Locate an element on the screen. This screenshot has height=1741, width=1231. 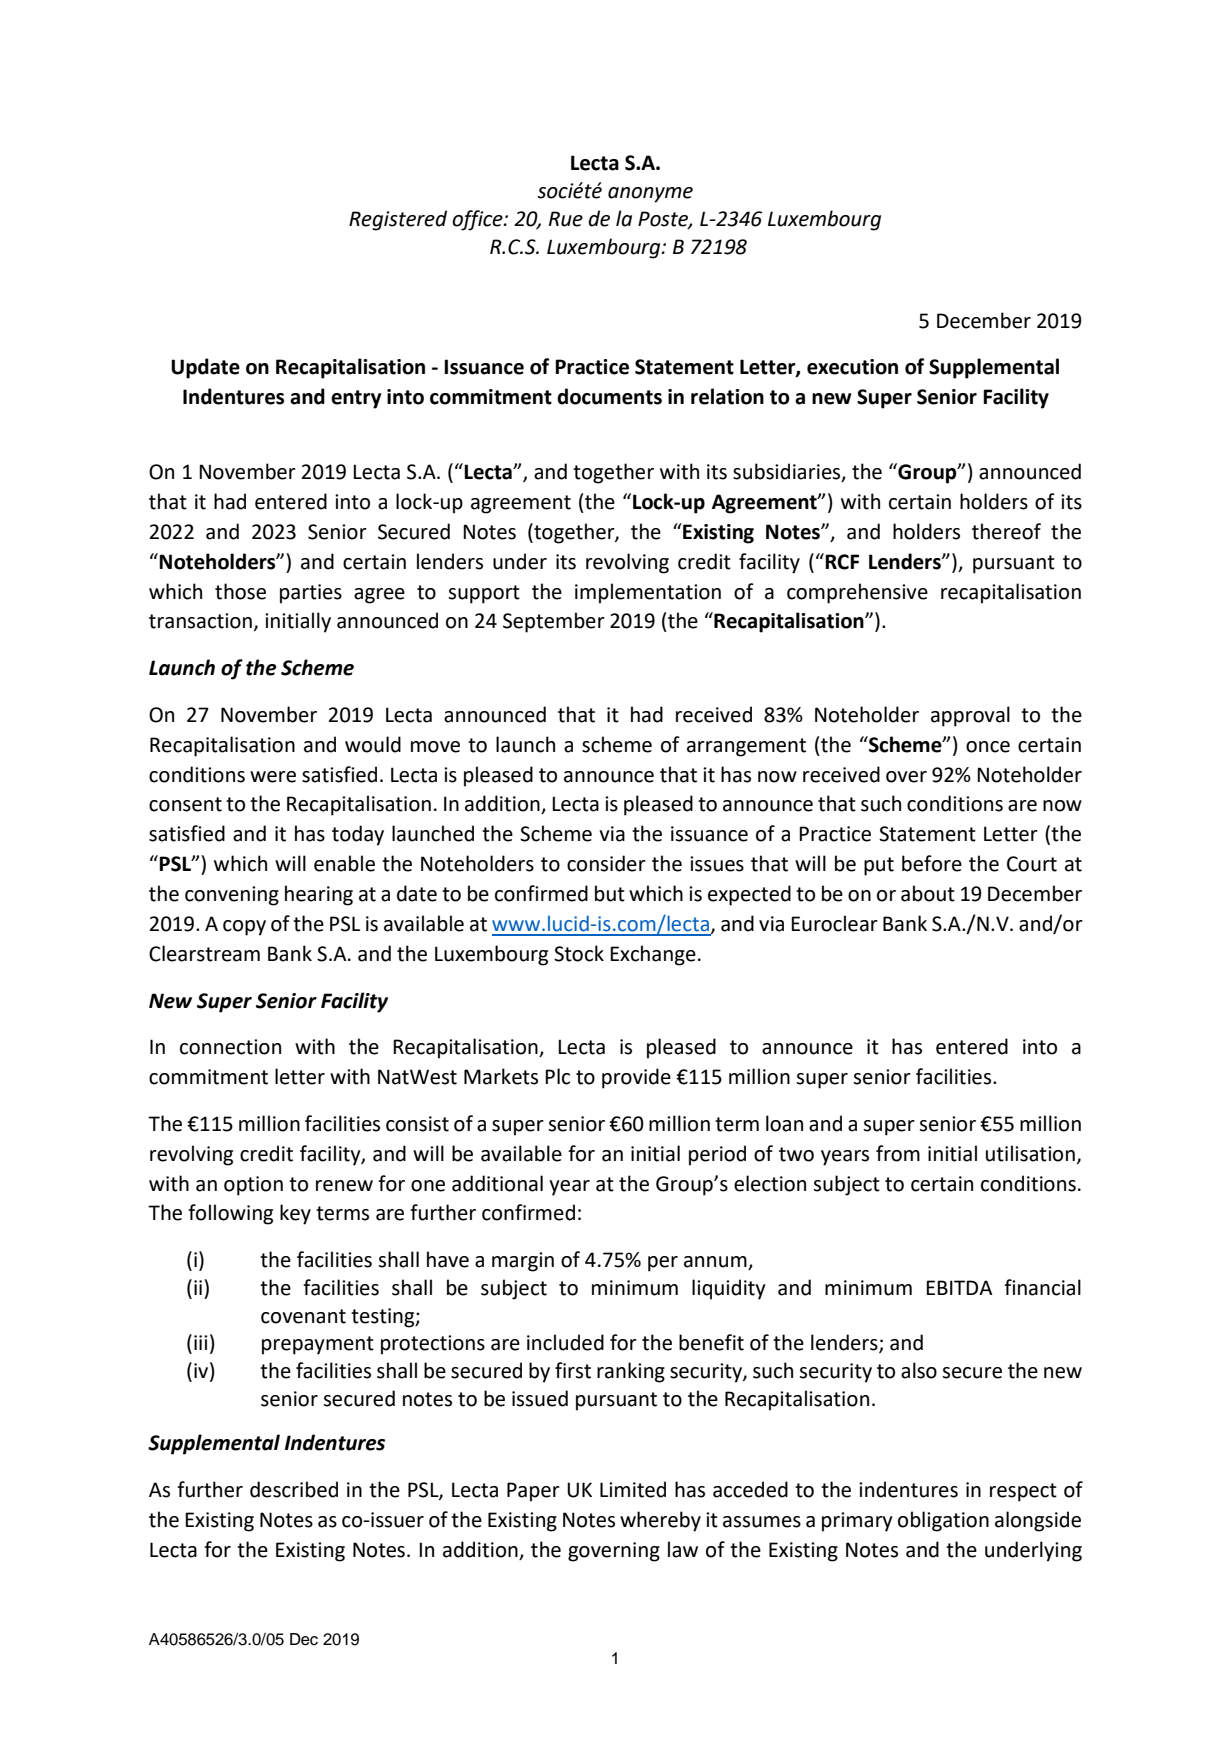
execution is located at coordinates (852, 367).
